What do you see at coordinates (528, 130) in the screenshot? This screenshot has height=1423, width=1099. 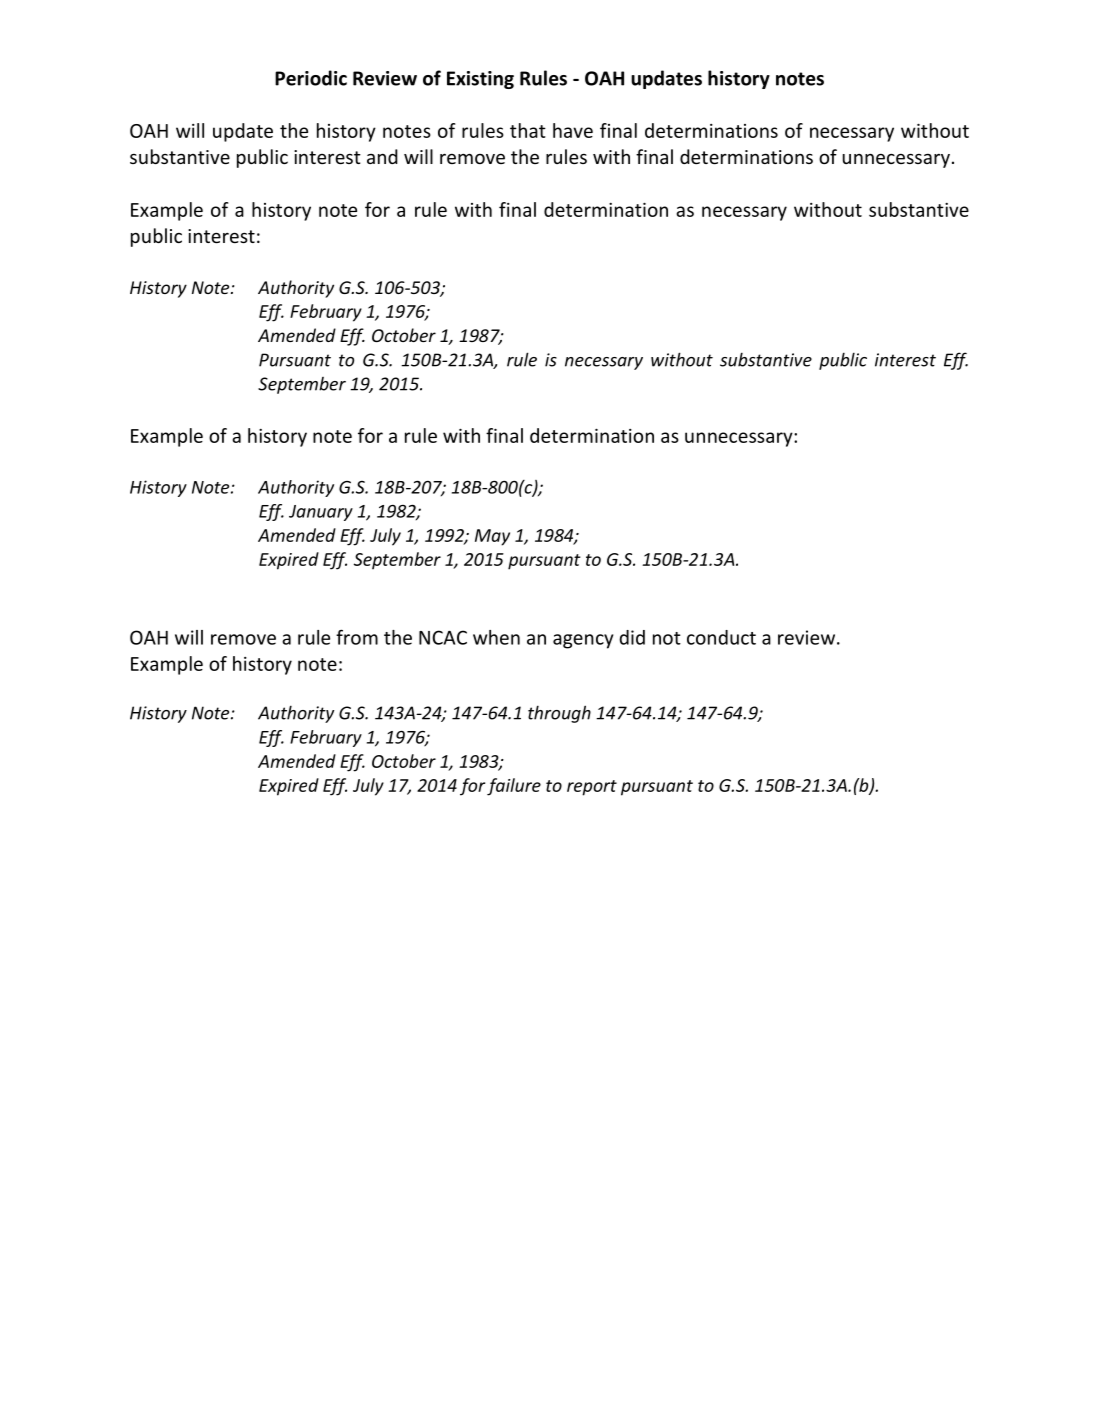 I see `that` at bounding box center [528, 130].
